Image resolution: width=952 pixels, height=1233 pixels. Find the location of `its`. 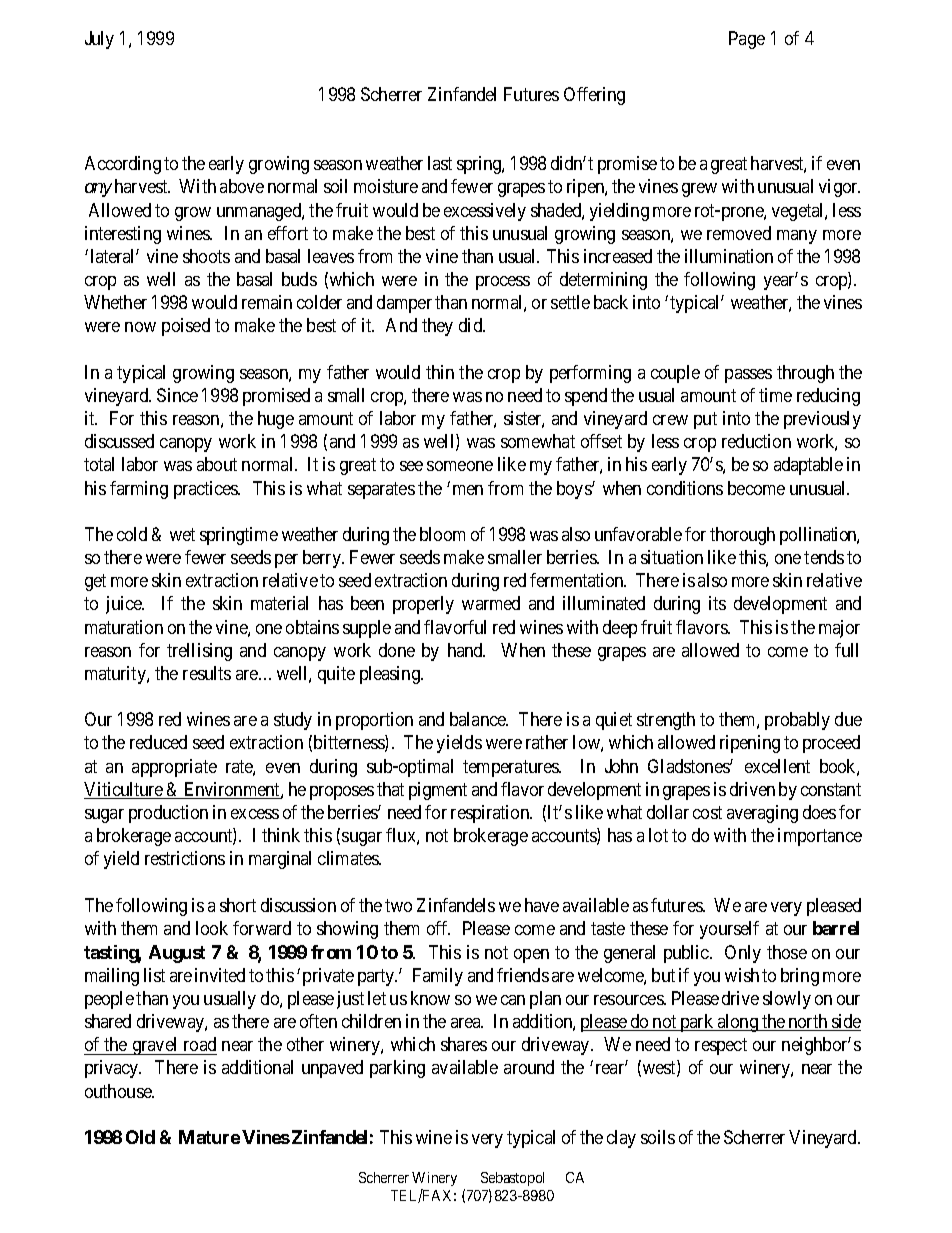

its is located at coordinates (717, 603).
